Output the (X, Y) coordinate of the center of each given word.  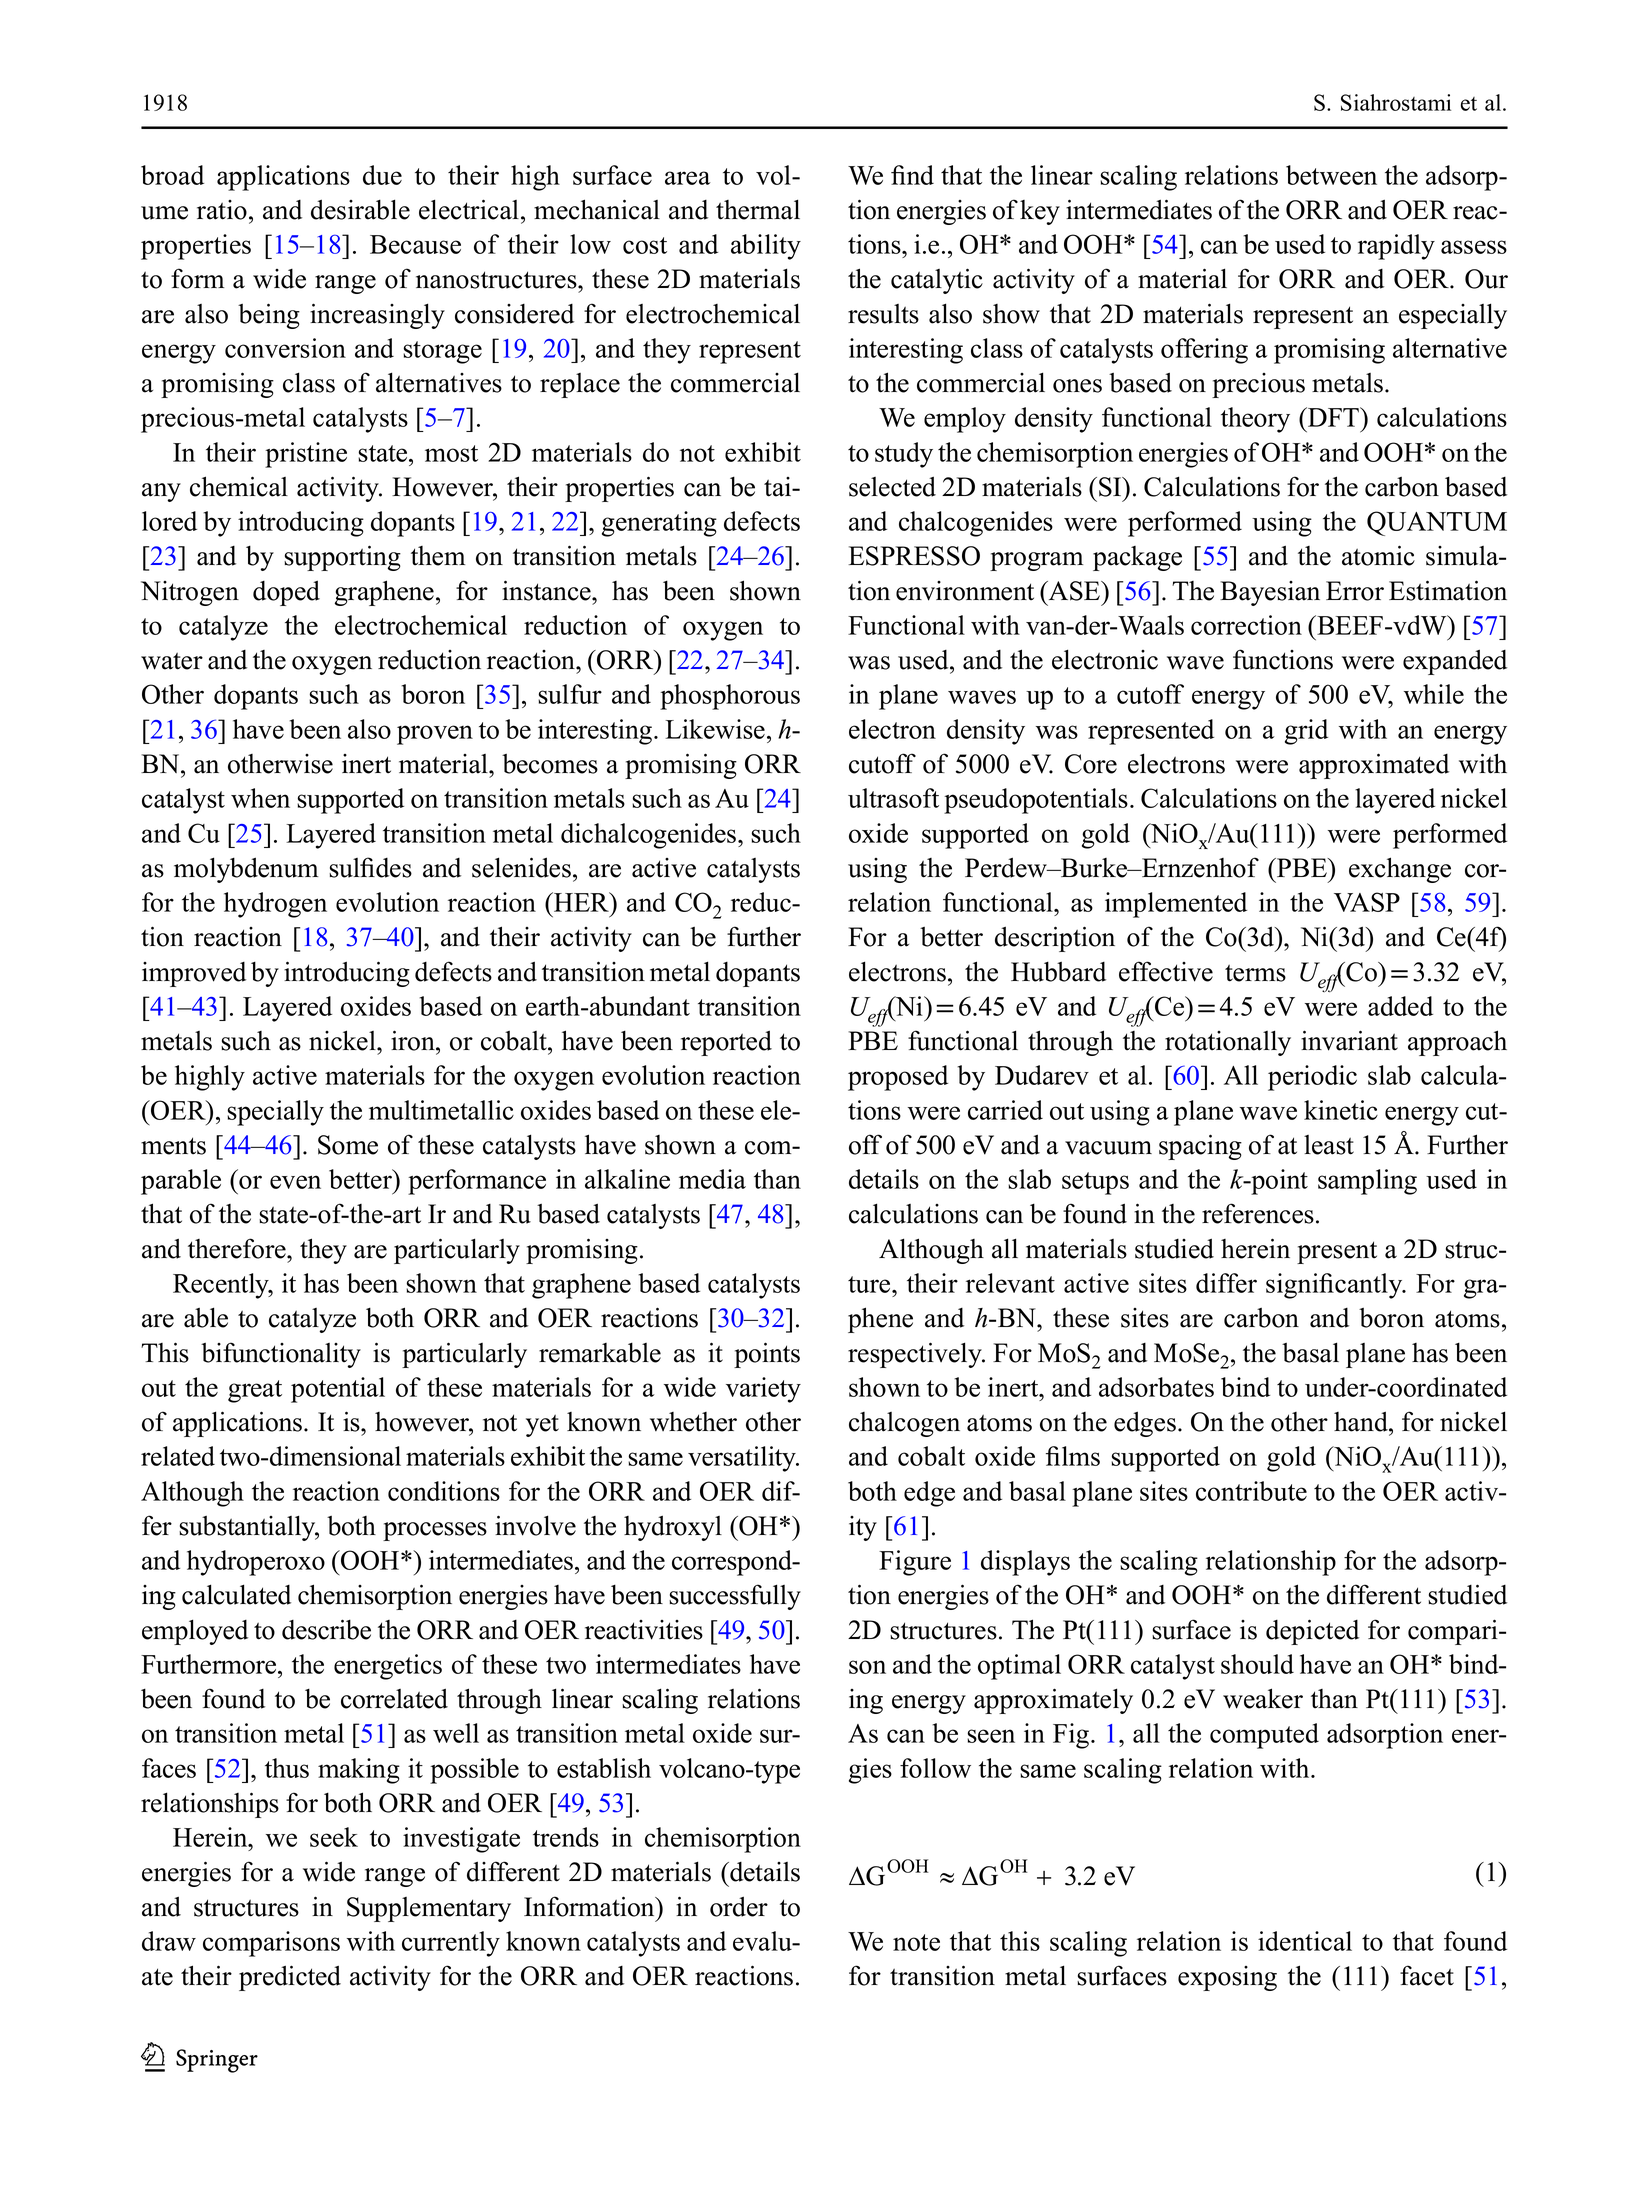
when (260, 798)
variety (763, 1390)
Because (415, 244)
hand (1362, 1421)
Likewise (715, 729)
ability (766, 247)
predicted (290, 1978)
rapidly (1396, 247)
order (739, 1906)
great (255, 1391)
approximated (1374, 766)
